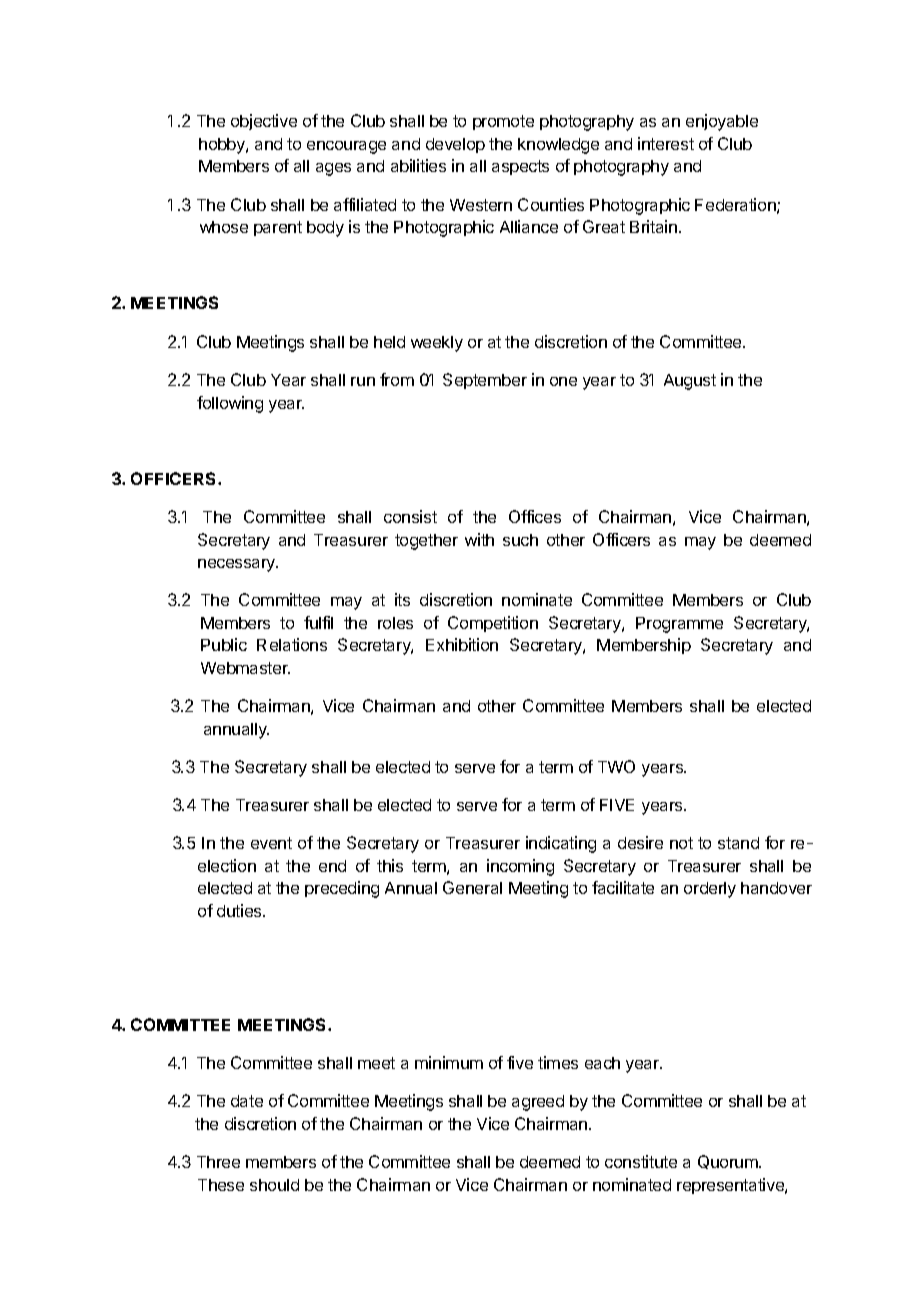 Image resolution: width=924 pixels, height=1307 pixels. Describe the element at coordinates (274, 1185) in the page. I see `should` at that location.
